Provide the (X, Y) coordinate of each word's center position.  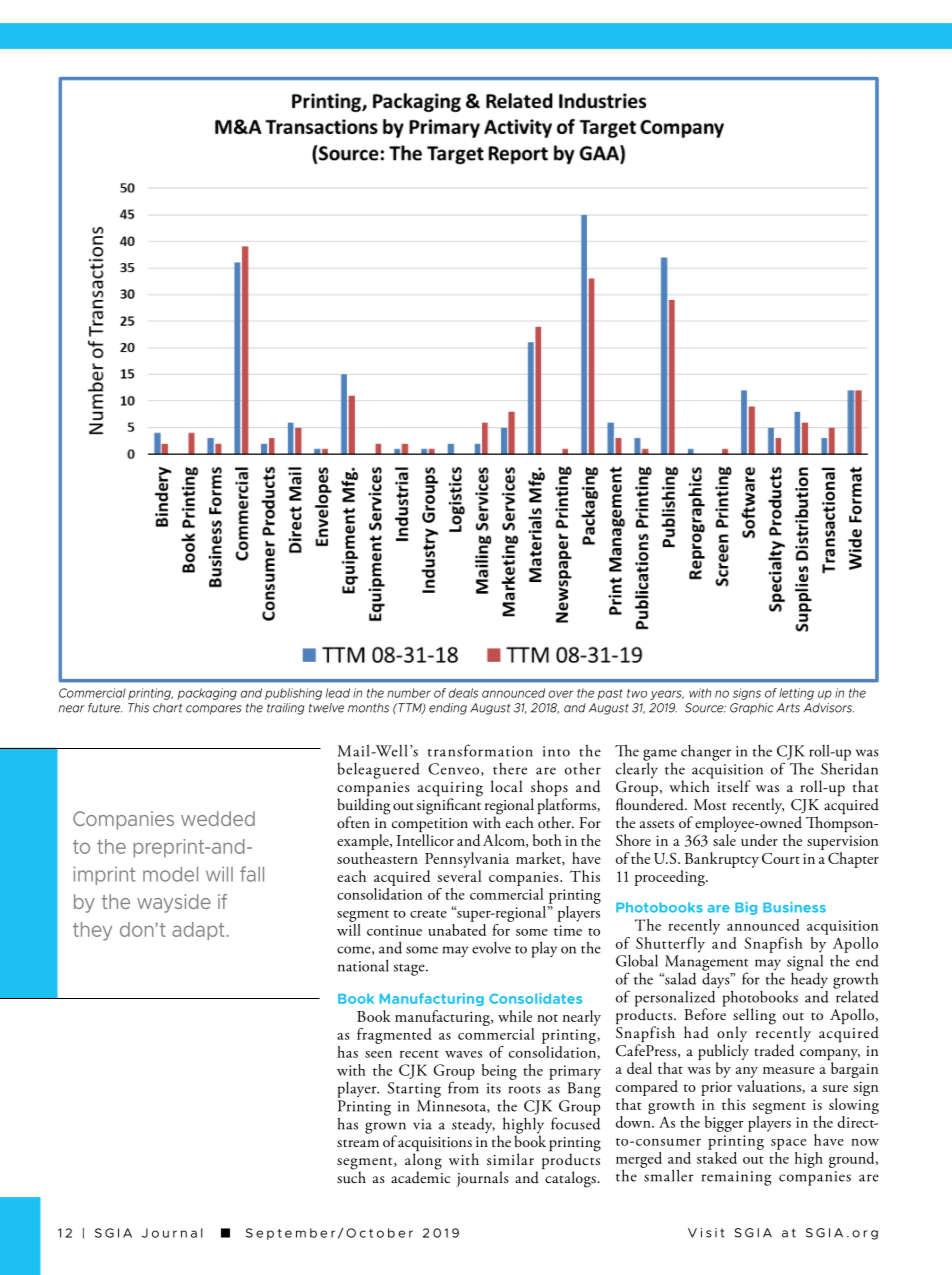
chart (168, 708)
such (351, 1176)
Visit (706, 1233)
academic (421, 1176)
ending (448, 709)
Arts (788, 708)
